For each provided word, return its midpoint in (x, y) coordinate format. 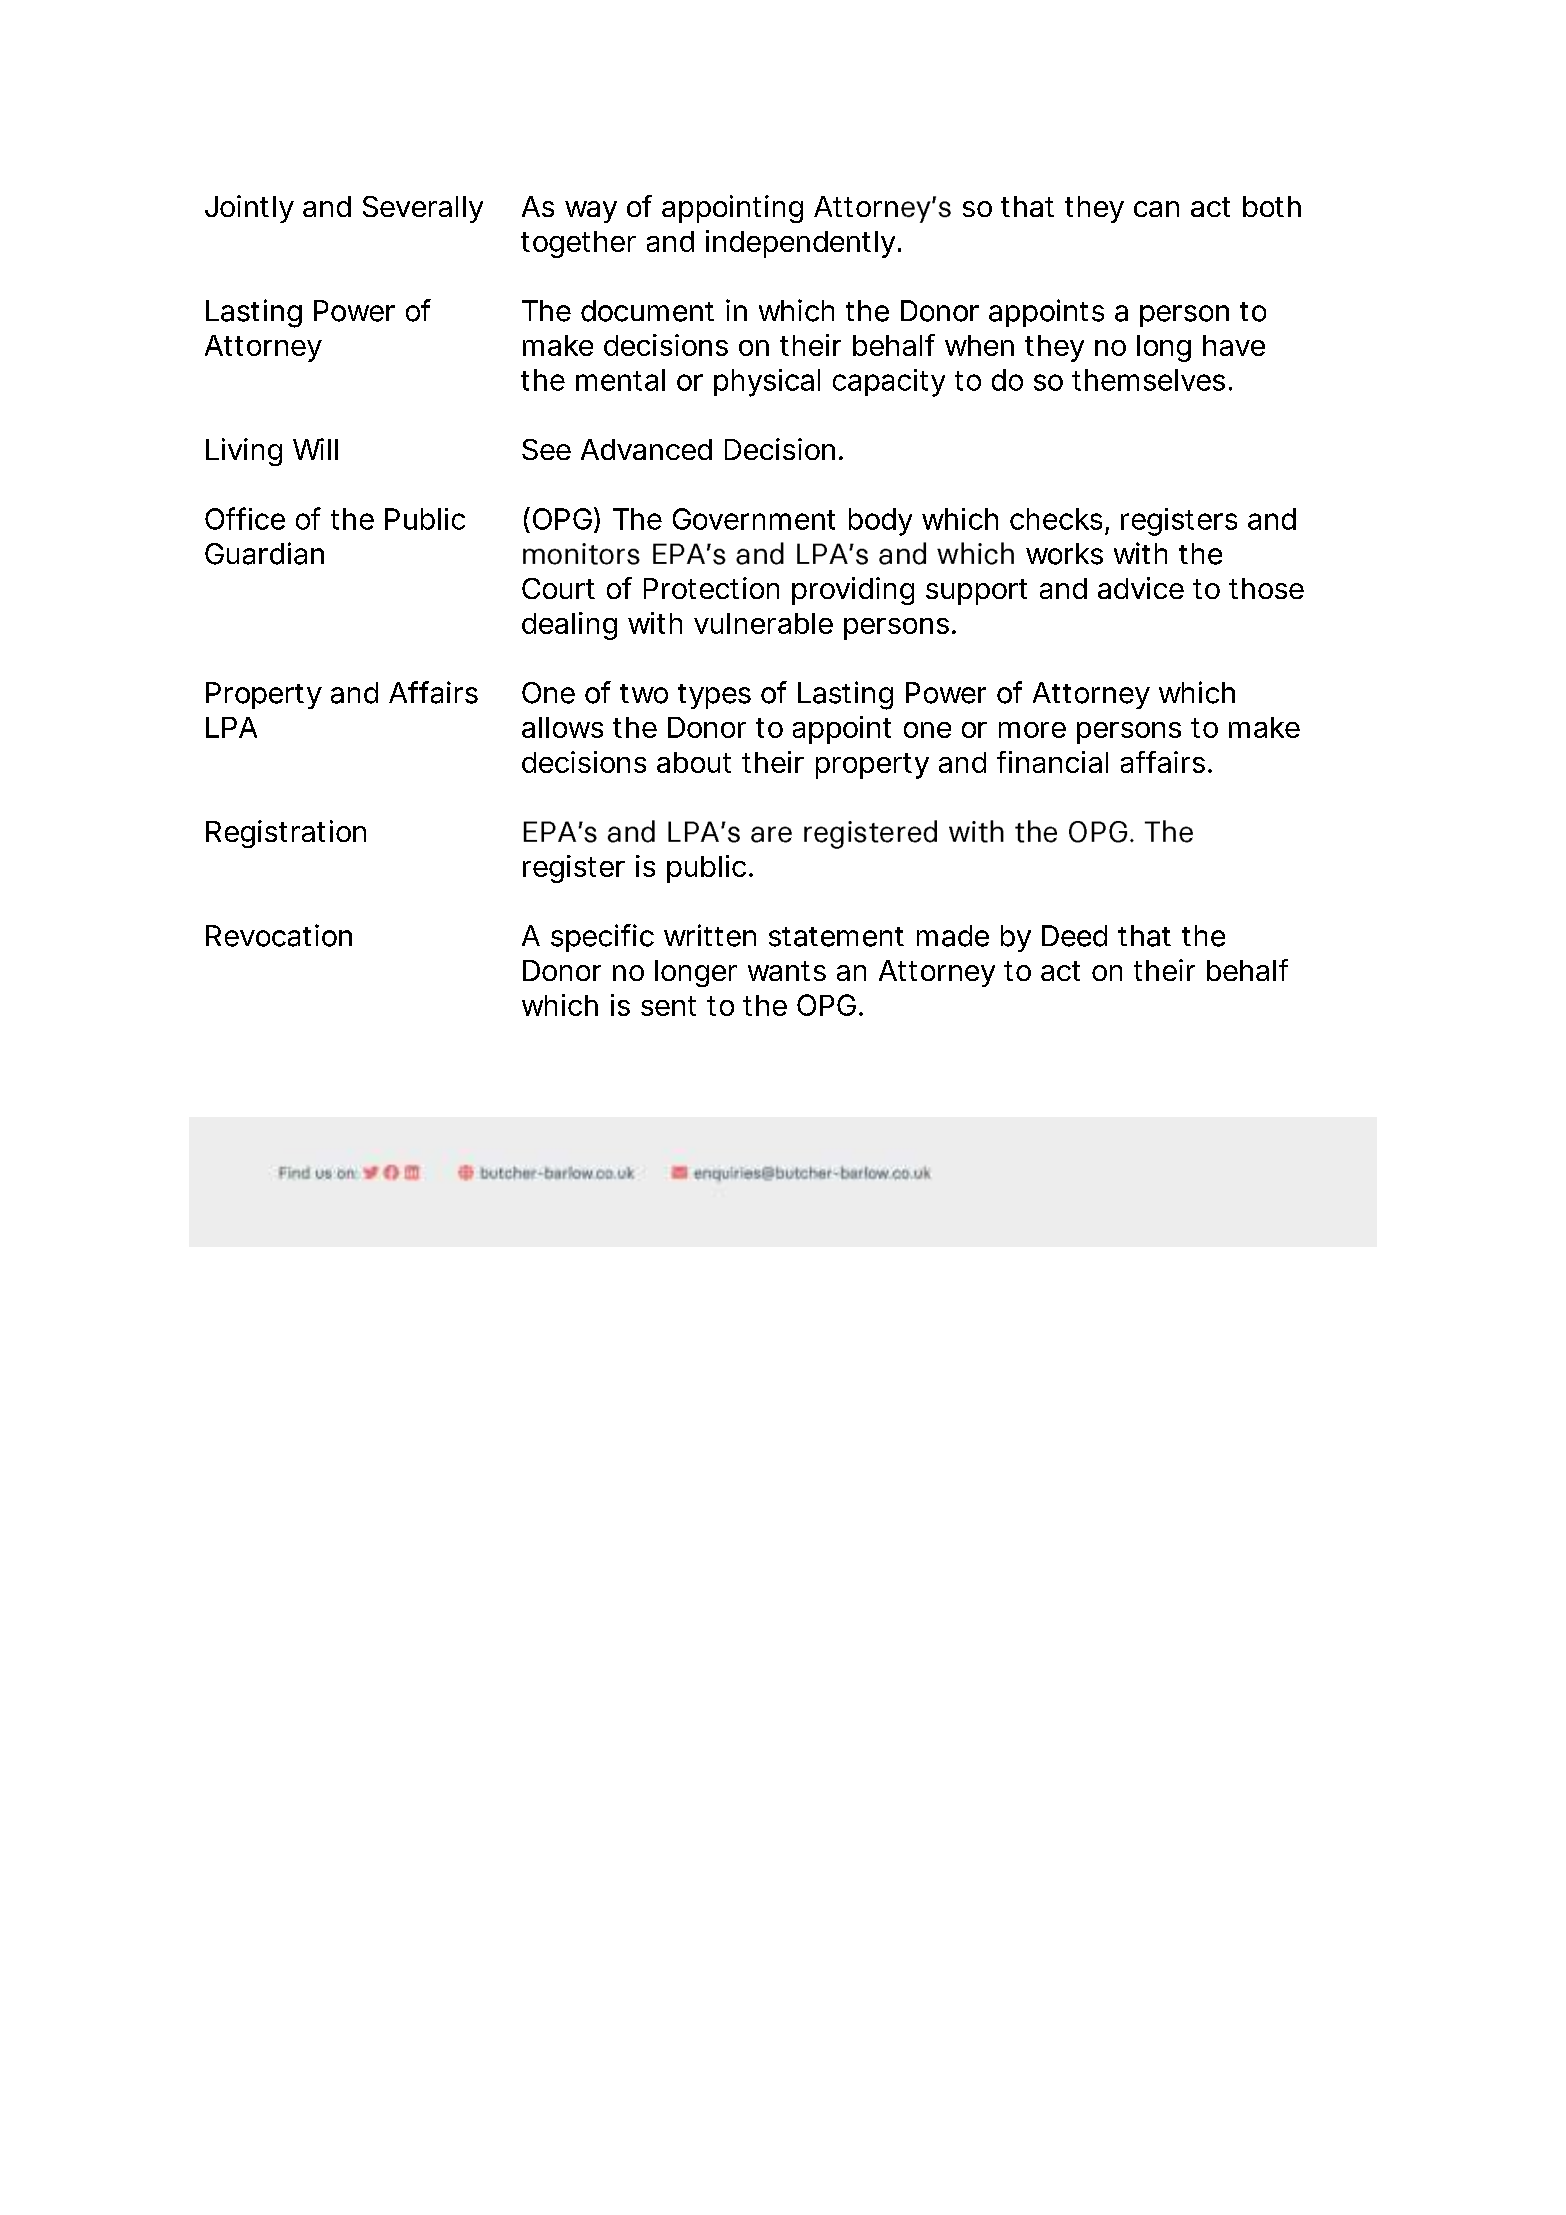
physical (767, 383)
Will (315, 449)
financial (1052, 762)
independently (800, 244)
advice (1141, 588)
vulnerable (763, 623)
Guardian (264, 553)
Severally (423, 209)
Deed (1074, 936)
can (1156, 209)
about (694, 762)
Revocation (279, 935)
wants (787, 971)
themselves (1148, 380)
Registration (286, 834)
